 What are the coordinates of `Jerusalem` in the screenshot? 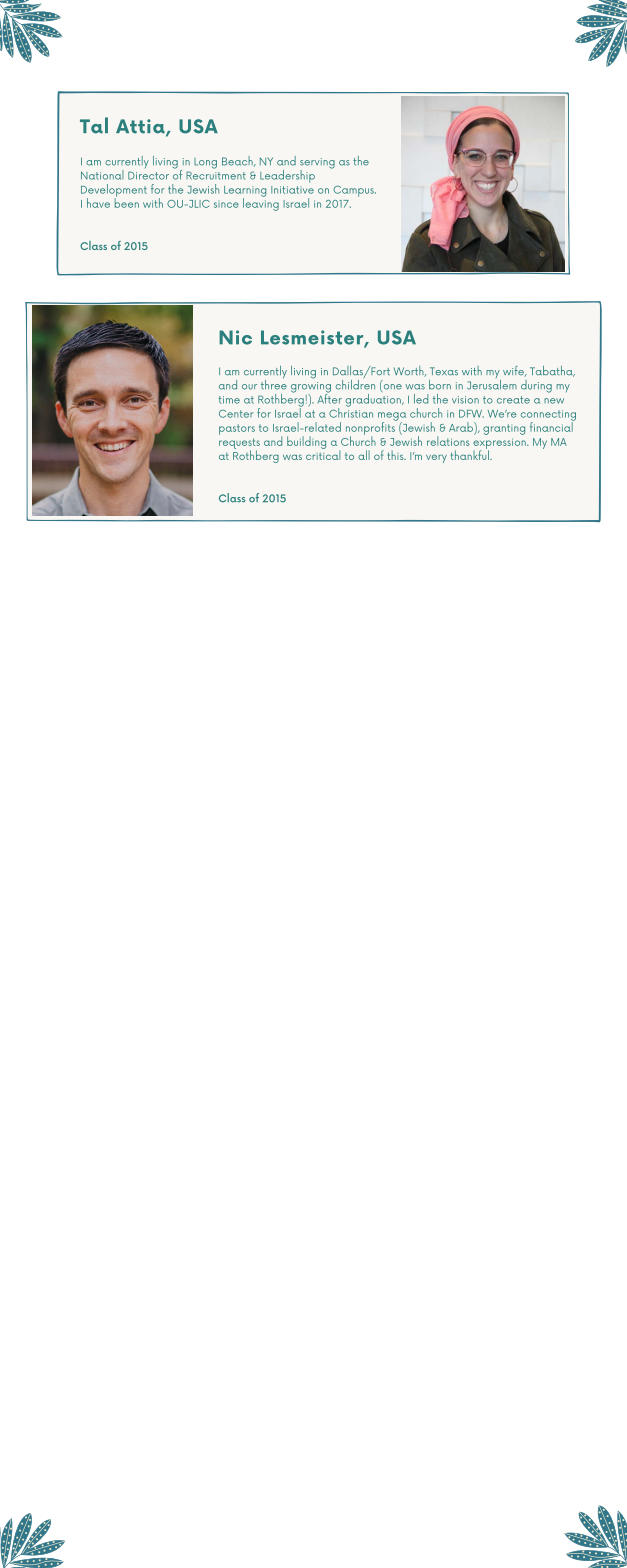 It's located at (492, 383).
